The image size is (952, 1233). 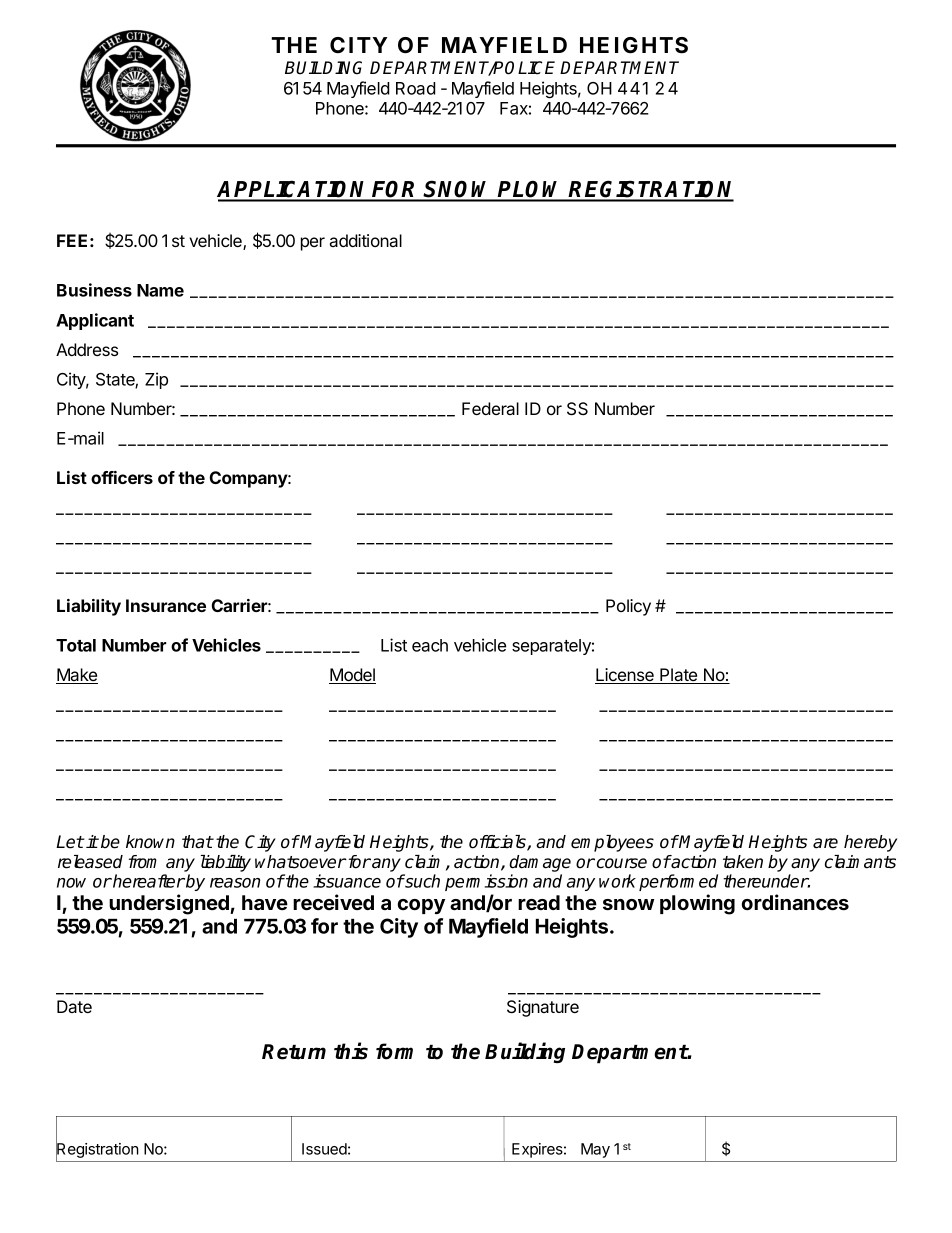 I want to click on Model, so click(x=352, y=676).
